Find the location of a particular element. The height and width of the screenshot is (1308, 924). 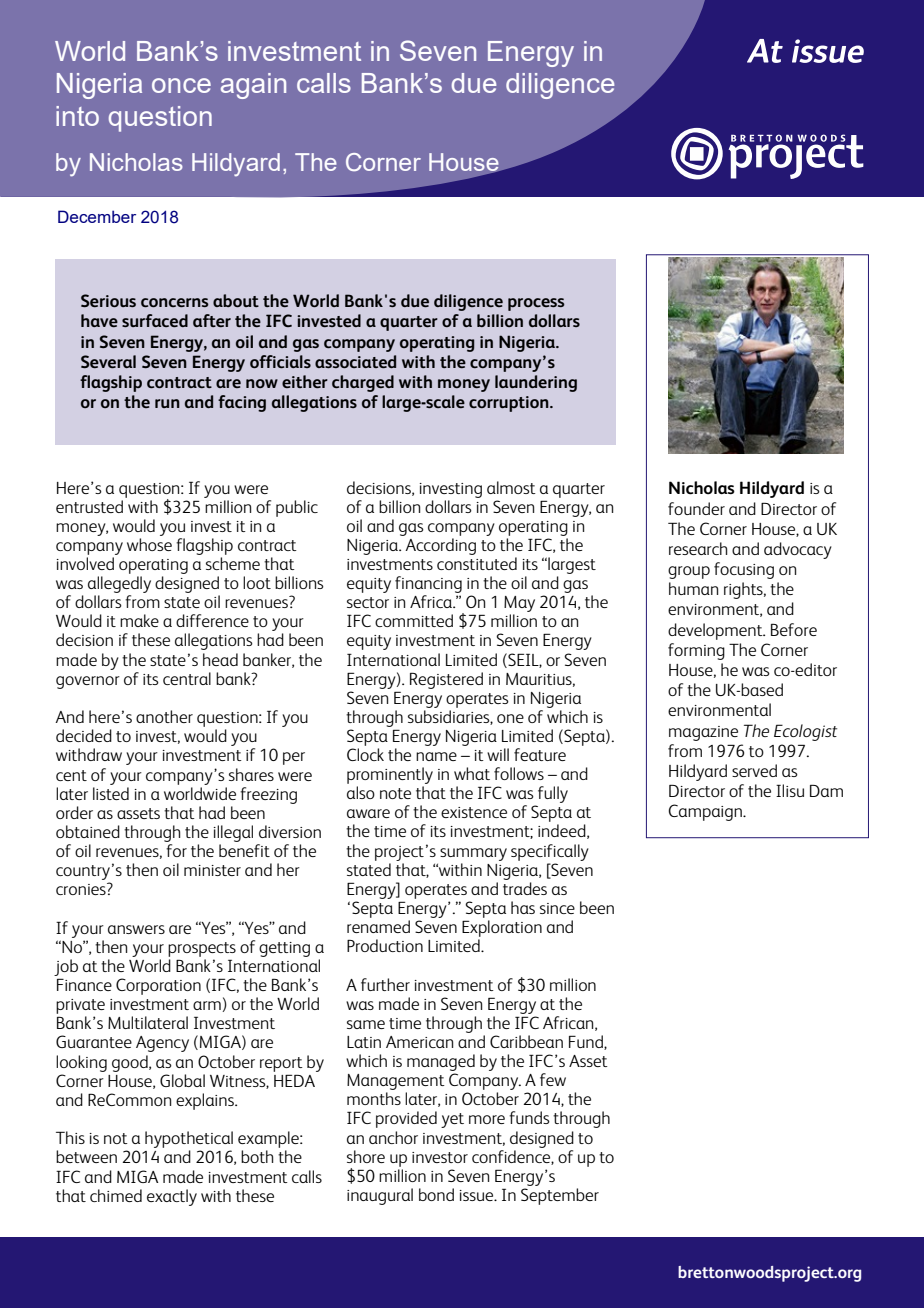

development is located at coordinates (716, 631).
